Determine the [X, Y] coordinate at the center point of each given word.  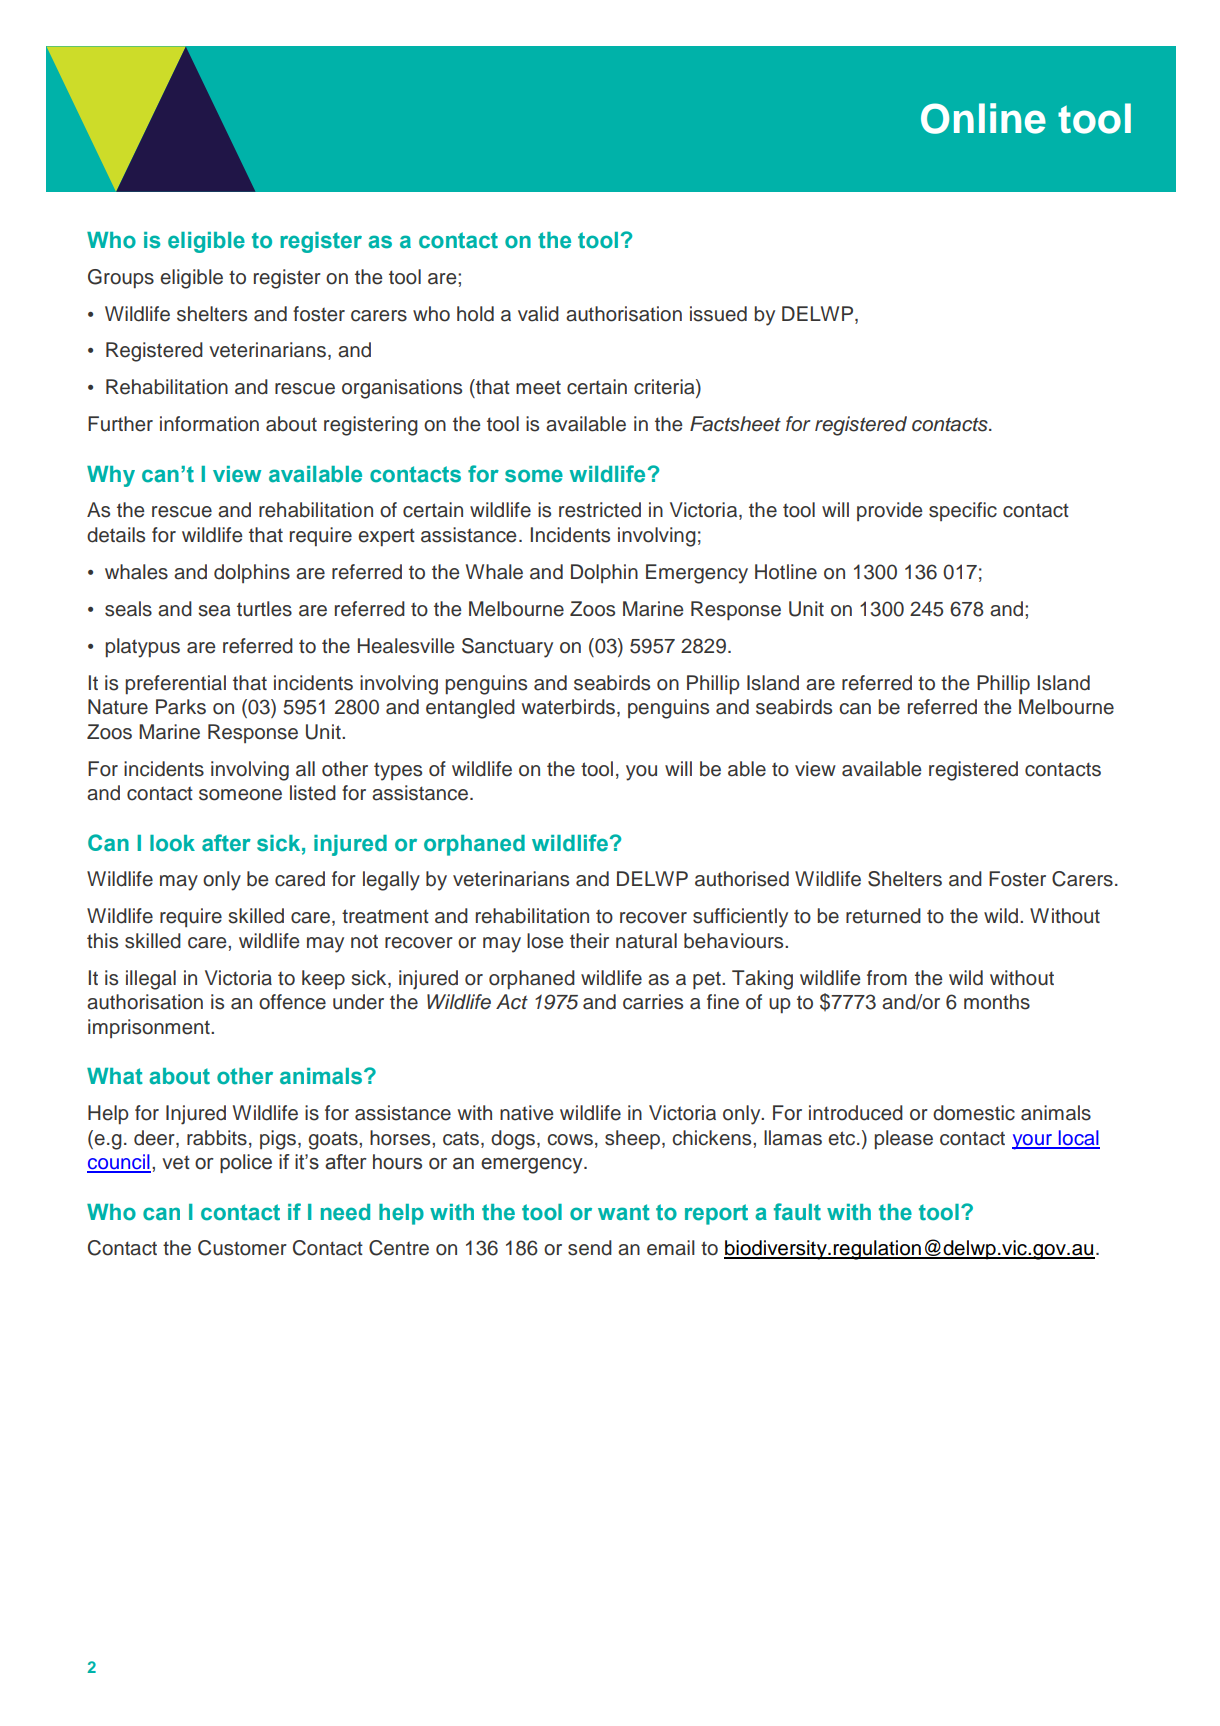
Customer [242, 1248]
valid [538, 314]
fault [797, 1212]
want [624, 1212]
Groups [121, 278]
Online [983, 118]
